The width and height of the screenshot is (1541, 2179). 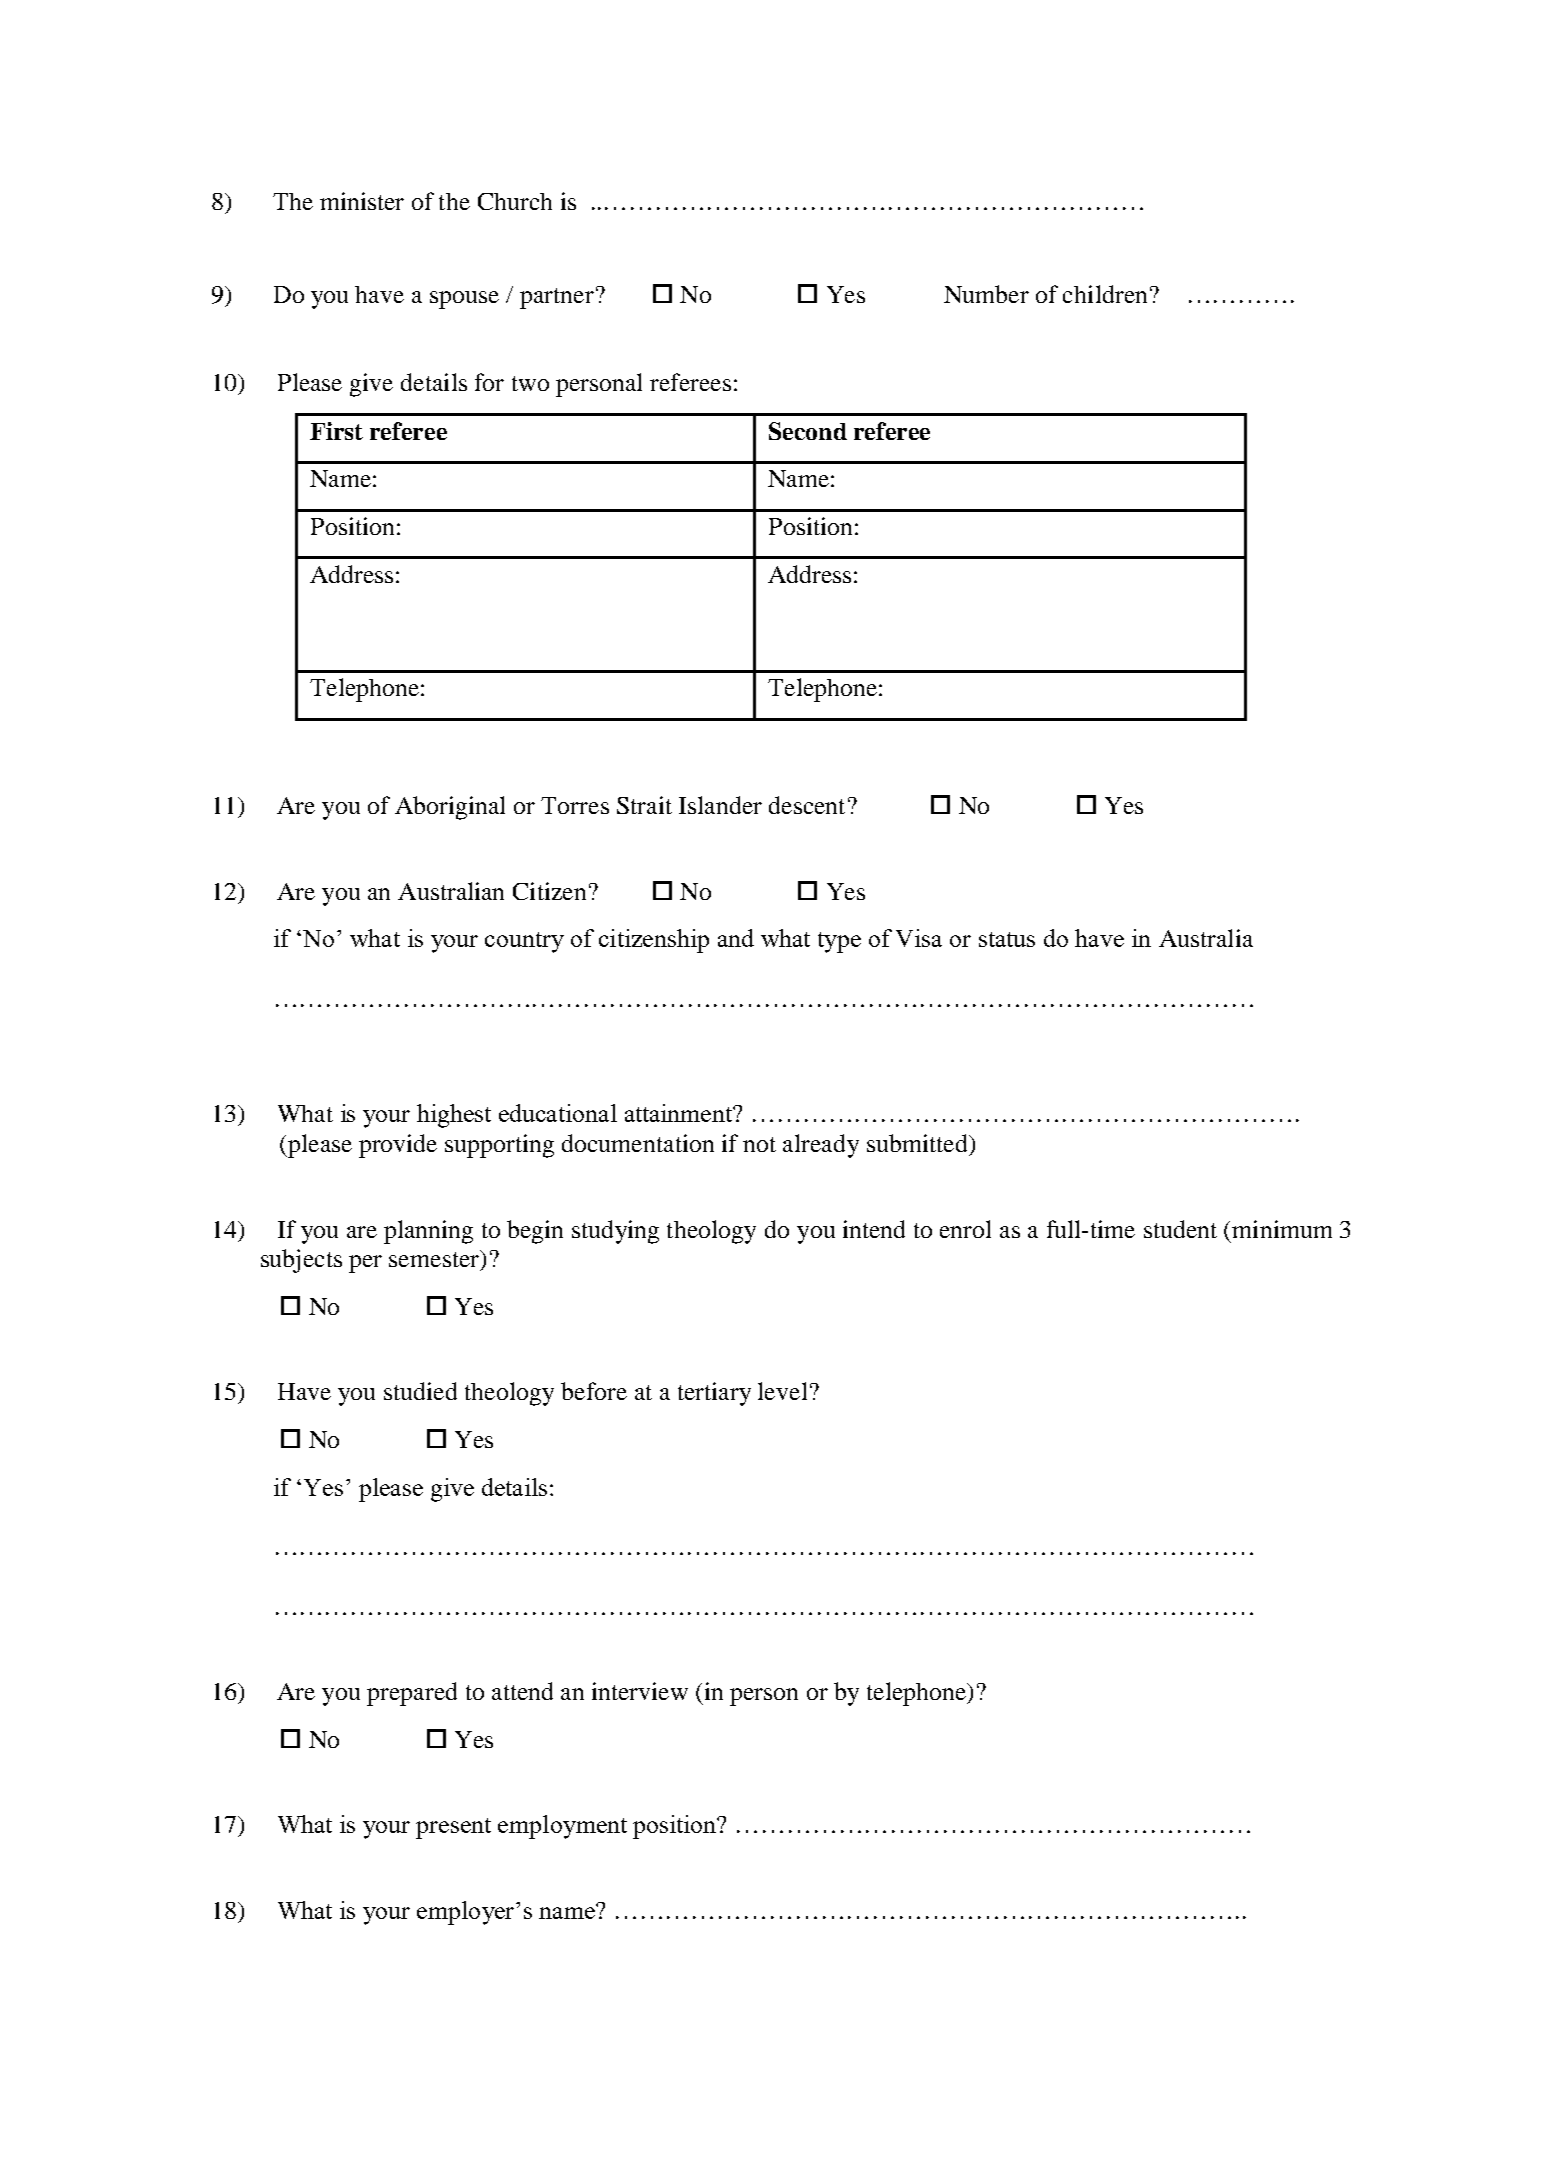 I want to click on type, so click(x=839, y=942).
